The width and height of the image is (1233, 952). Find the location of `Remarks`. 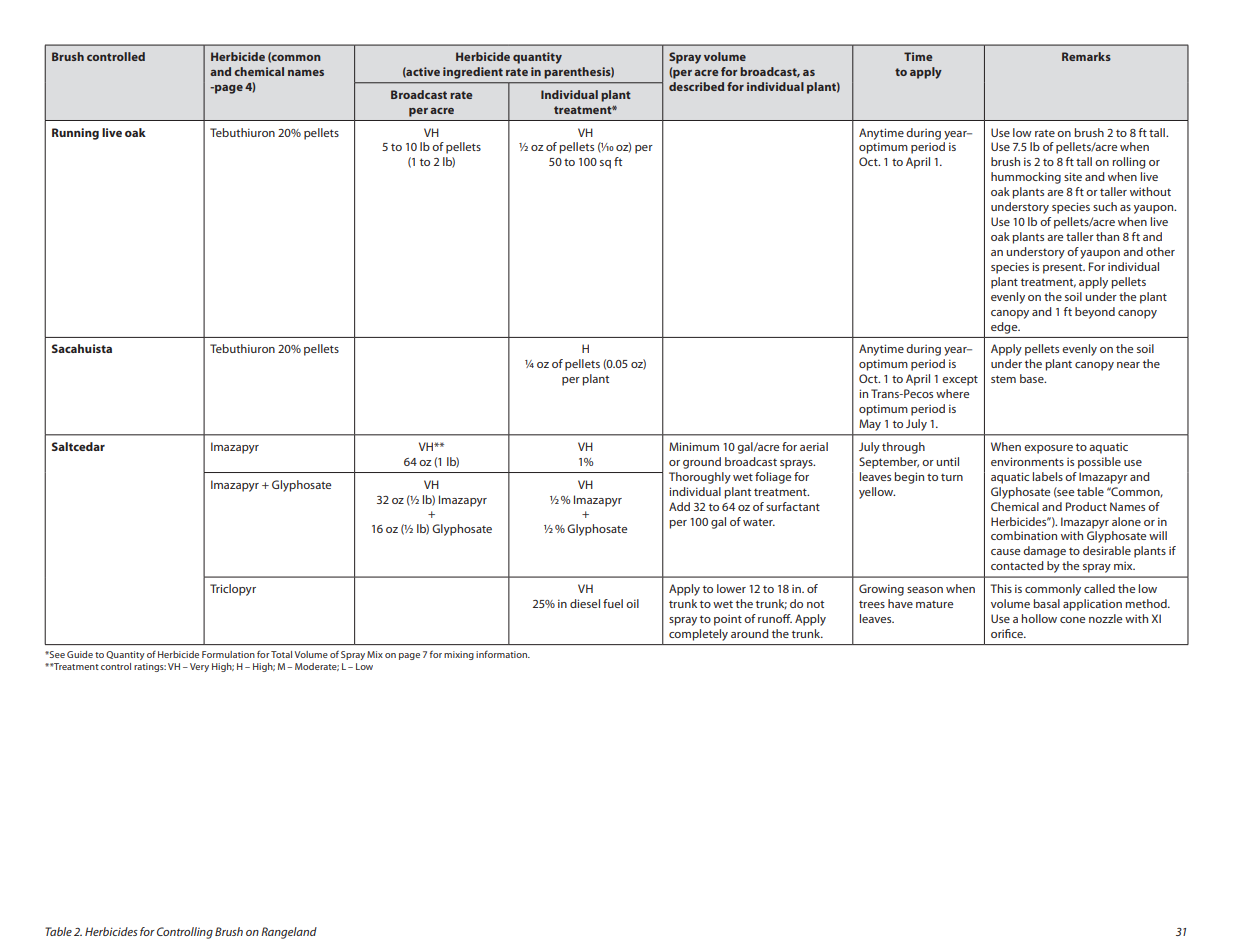

Remarks is located at coordinates (1086, 56).
